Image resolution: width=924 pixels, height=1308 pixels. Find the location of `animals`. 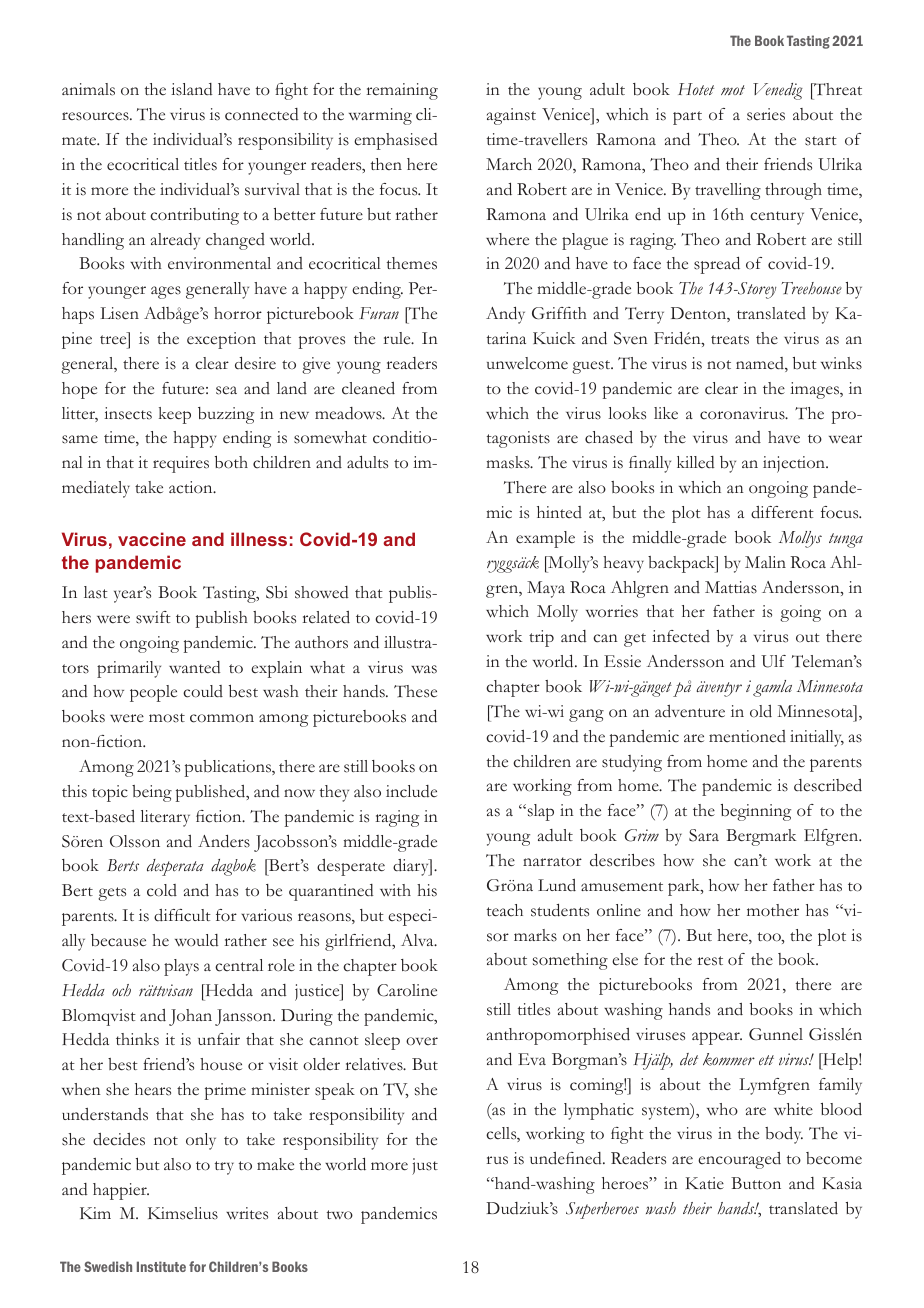

animals is located at coordinates (88, 89).
